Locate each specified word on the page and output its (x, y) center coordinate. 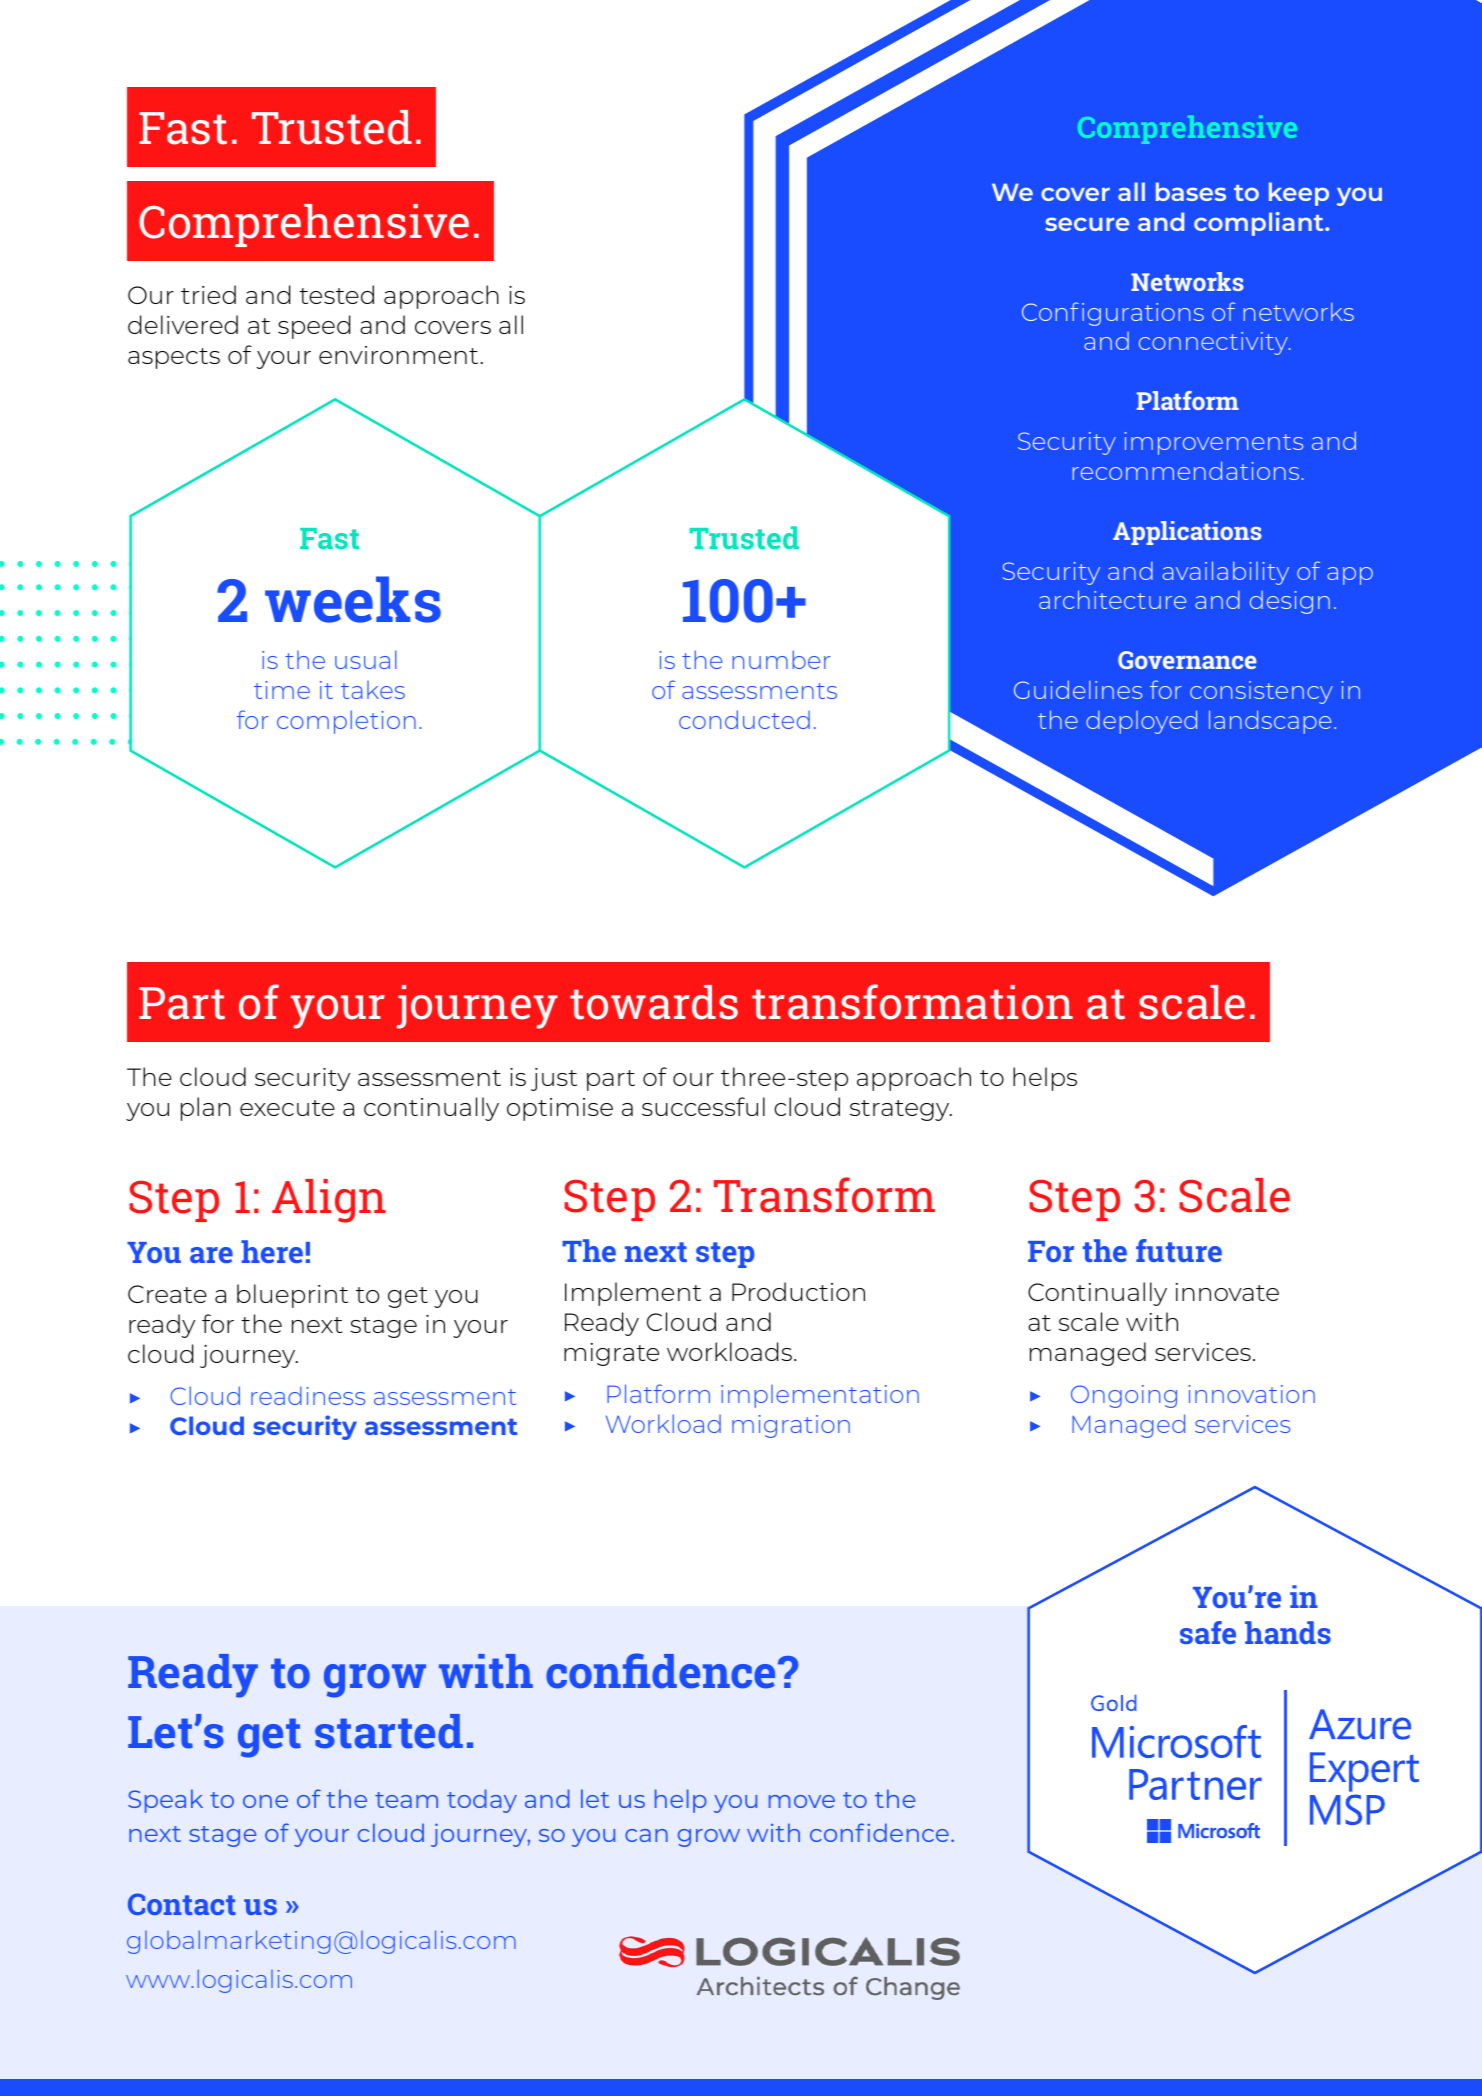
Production (798, 1291)
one (265, 1801)
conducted (744, 719)
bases (1191, 191)
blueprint (292, 1296)
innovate (1227, 1292)
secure (1087, 224)
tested (336, 294)
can (646, 1835)
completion (346, 722)
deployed (1141, 722)
